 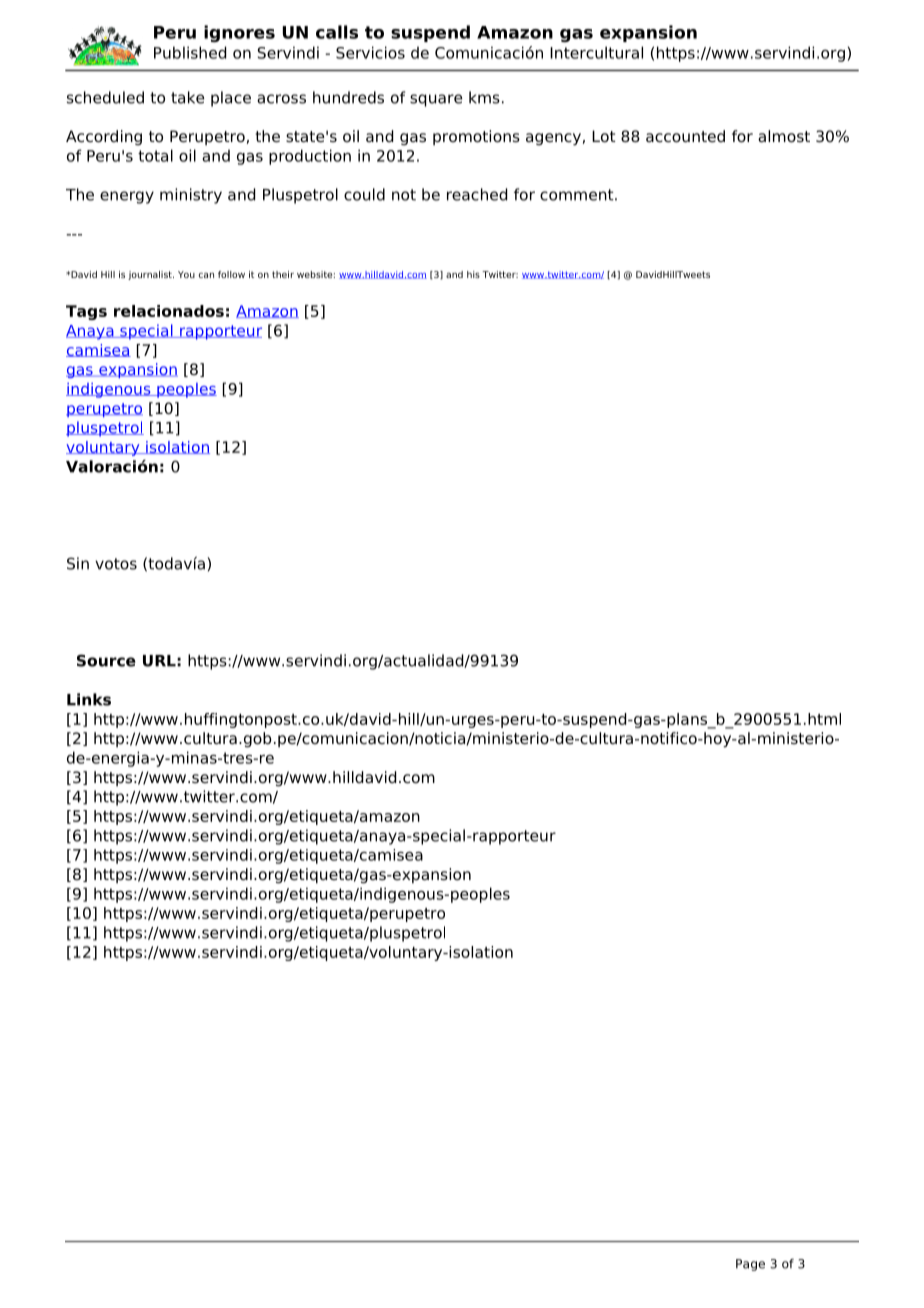 I want to click on their, so click(x=283, y=274).
